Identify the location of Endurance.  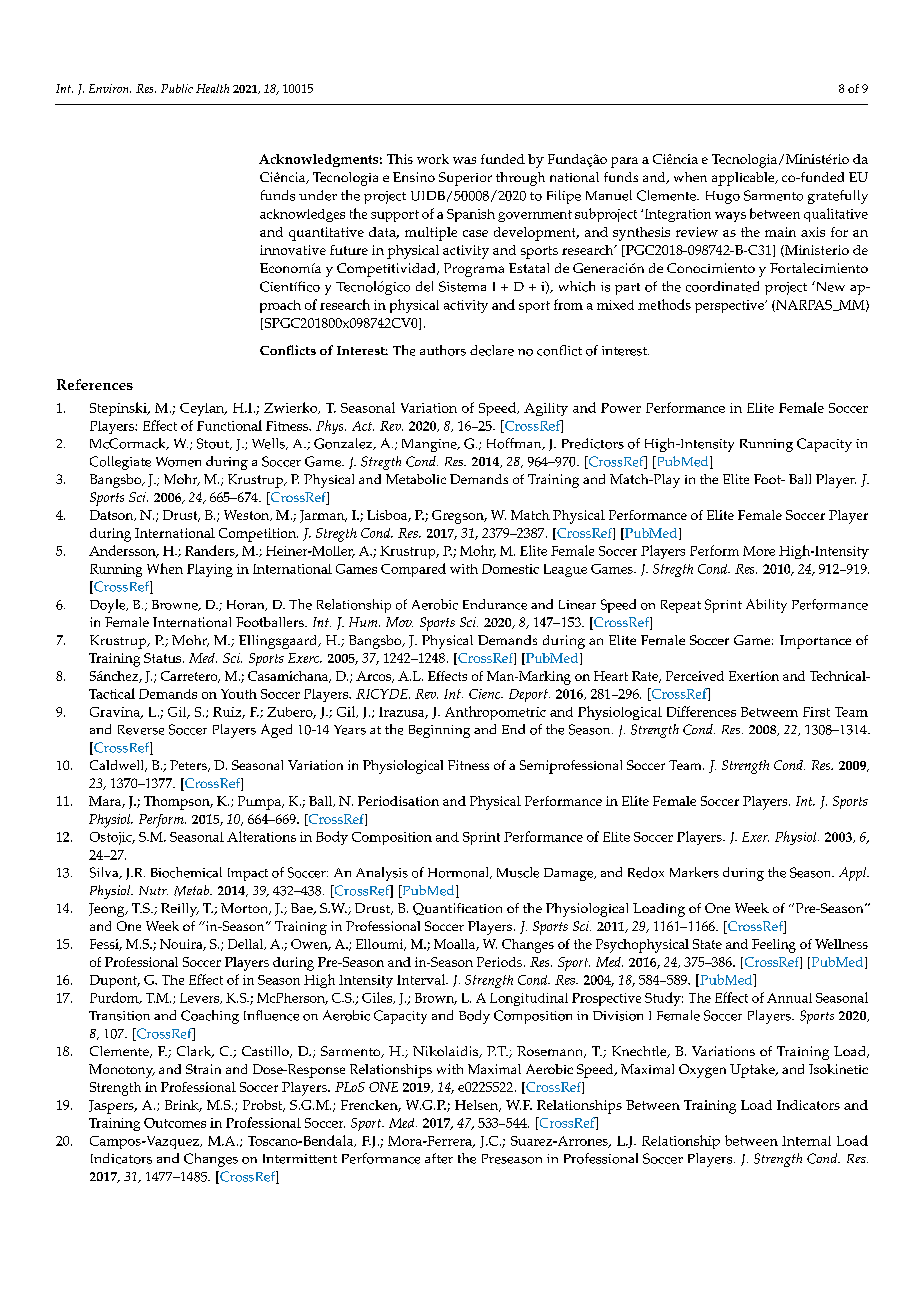
(495, 604).
